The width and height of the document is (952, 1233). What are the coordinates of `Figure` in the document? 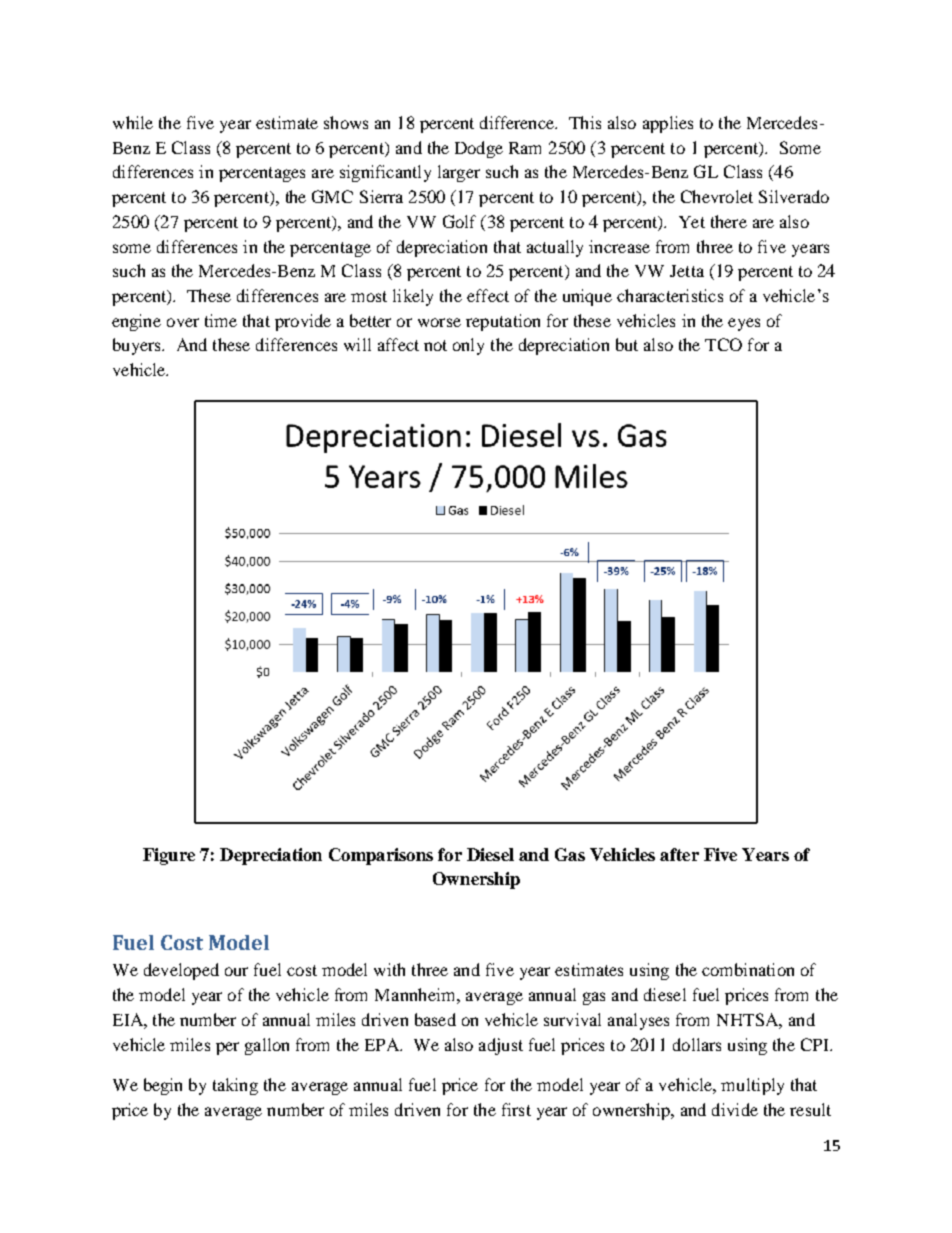 It's located at (169, 856).
